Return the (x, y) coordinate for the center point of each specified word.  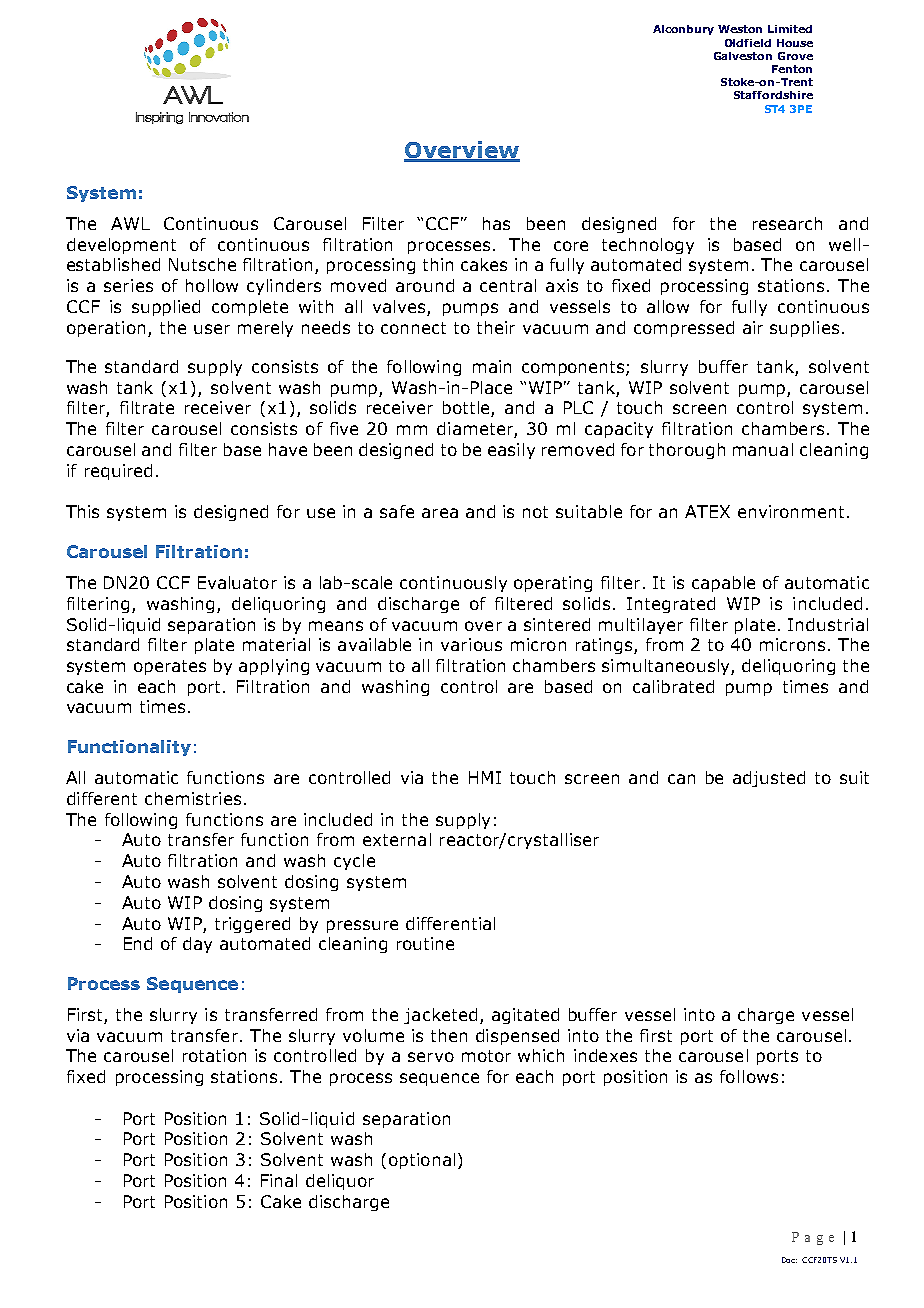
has (496, 223)
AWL (130, 223)
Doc (789, 1260)
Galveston (743, 56)
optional (422, 1161)
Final (279, 1180)
